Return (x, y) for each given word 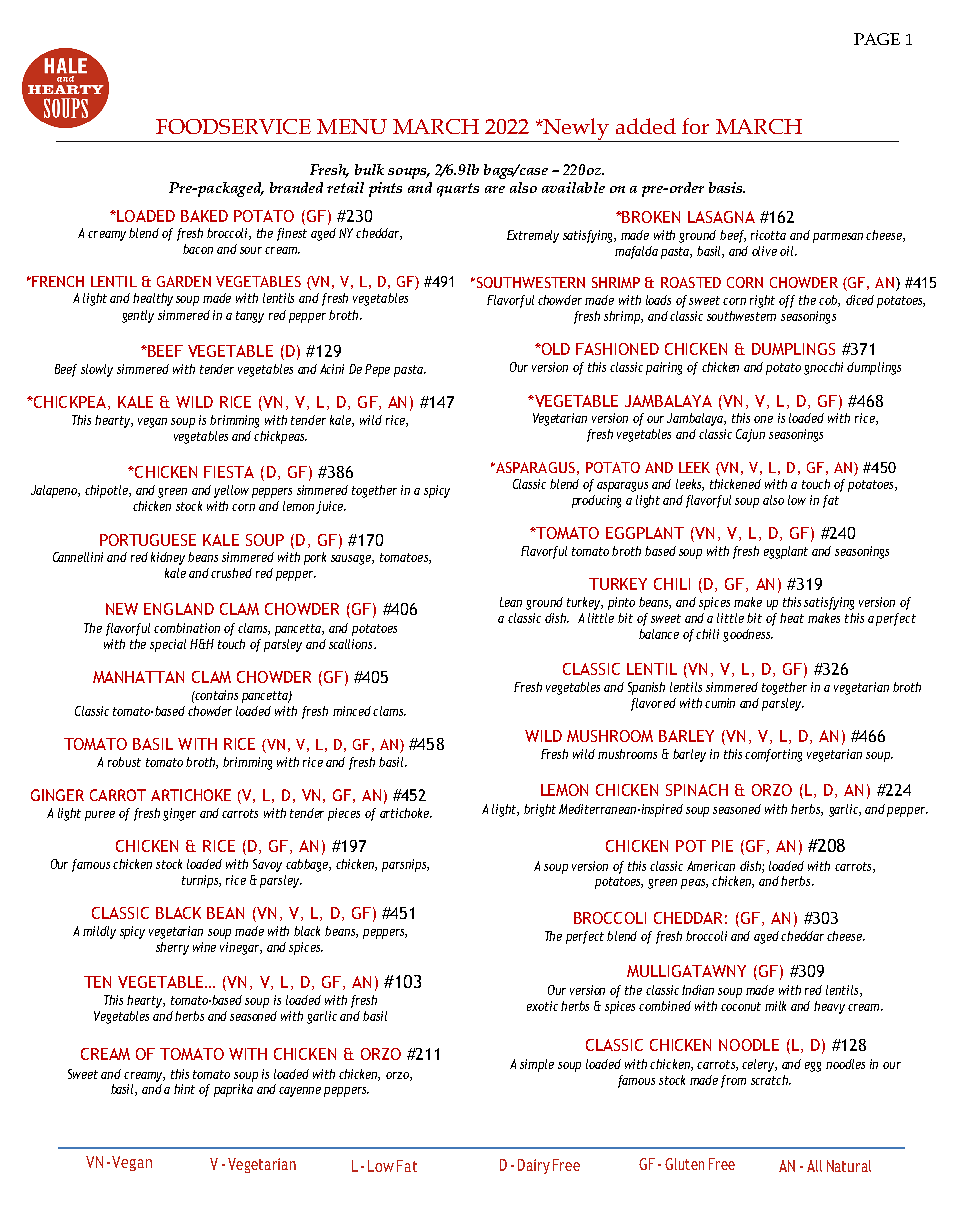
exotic (542, 1006)
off (787, 301)
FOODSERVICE (233, 126)
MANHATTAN (138, 677)
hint (184, 1089)
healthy (153, 299)
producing (596, 501)
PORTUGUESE (148, 540)
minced (352, 711)
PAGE (877, 39)
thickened (735, 484)
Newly (576, 130)
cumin (720, 703)
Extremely (533, 236)
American (711, 866)
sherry (172, 948)
